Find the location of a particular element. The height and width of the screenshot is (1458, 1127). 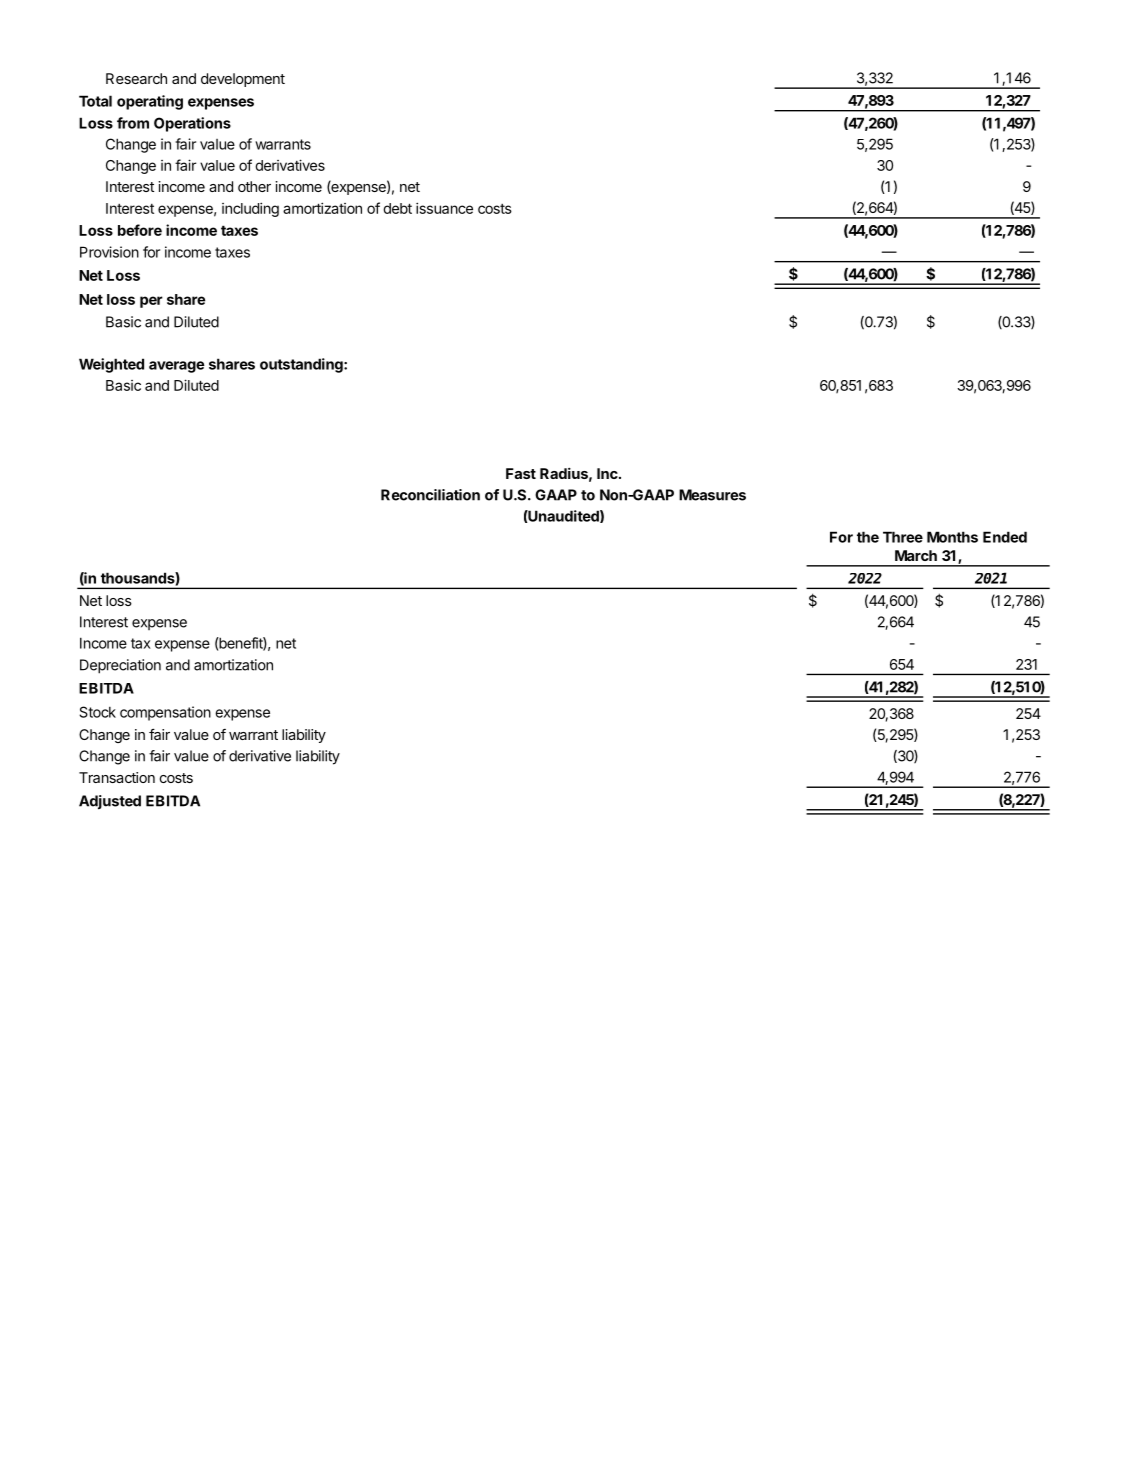

Transaction is located at coordinates (117, 777).
